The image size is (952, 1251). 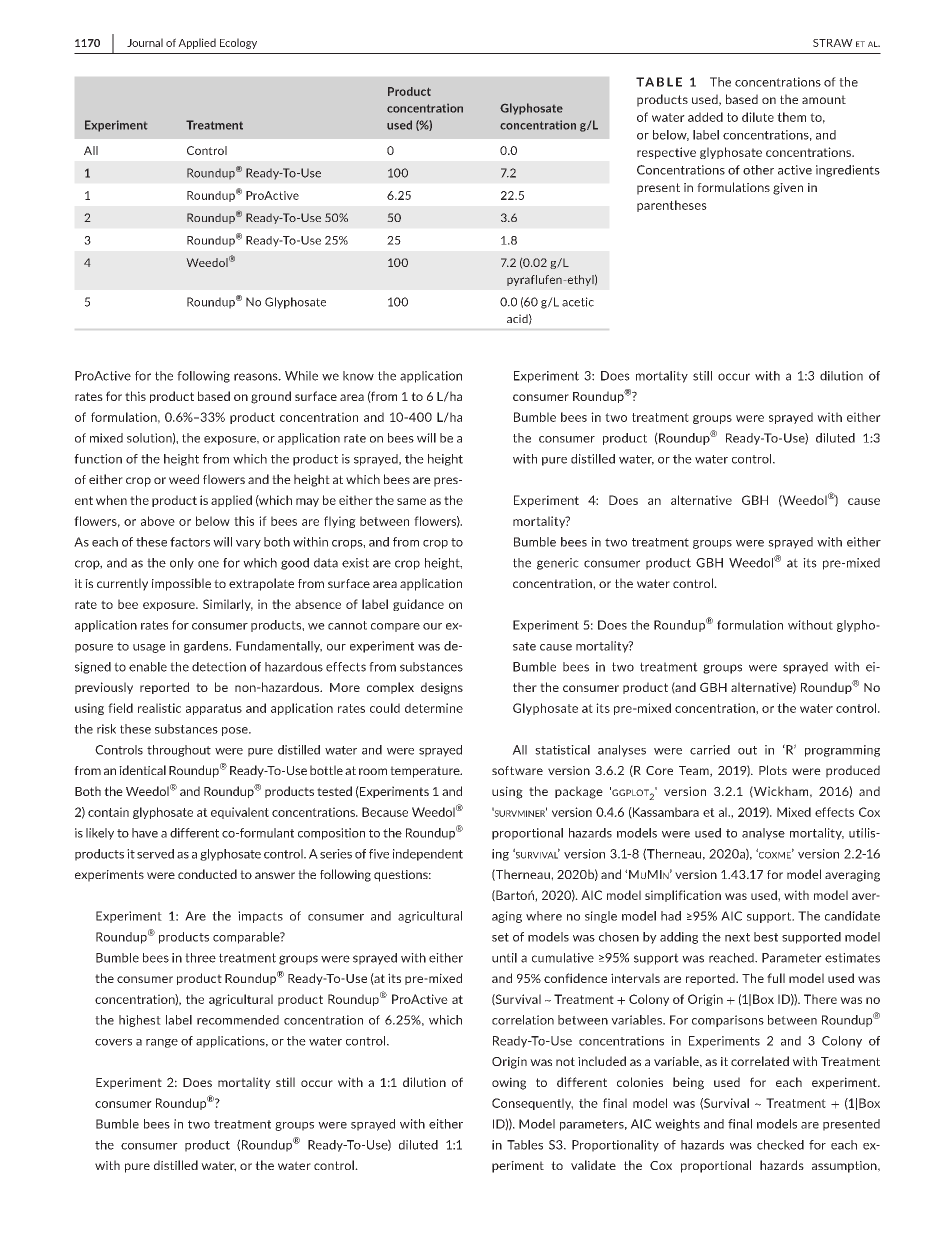 I want to click on Plots, so click(x=773, y=770).
